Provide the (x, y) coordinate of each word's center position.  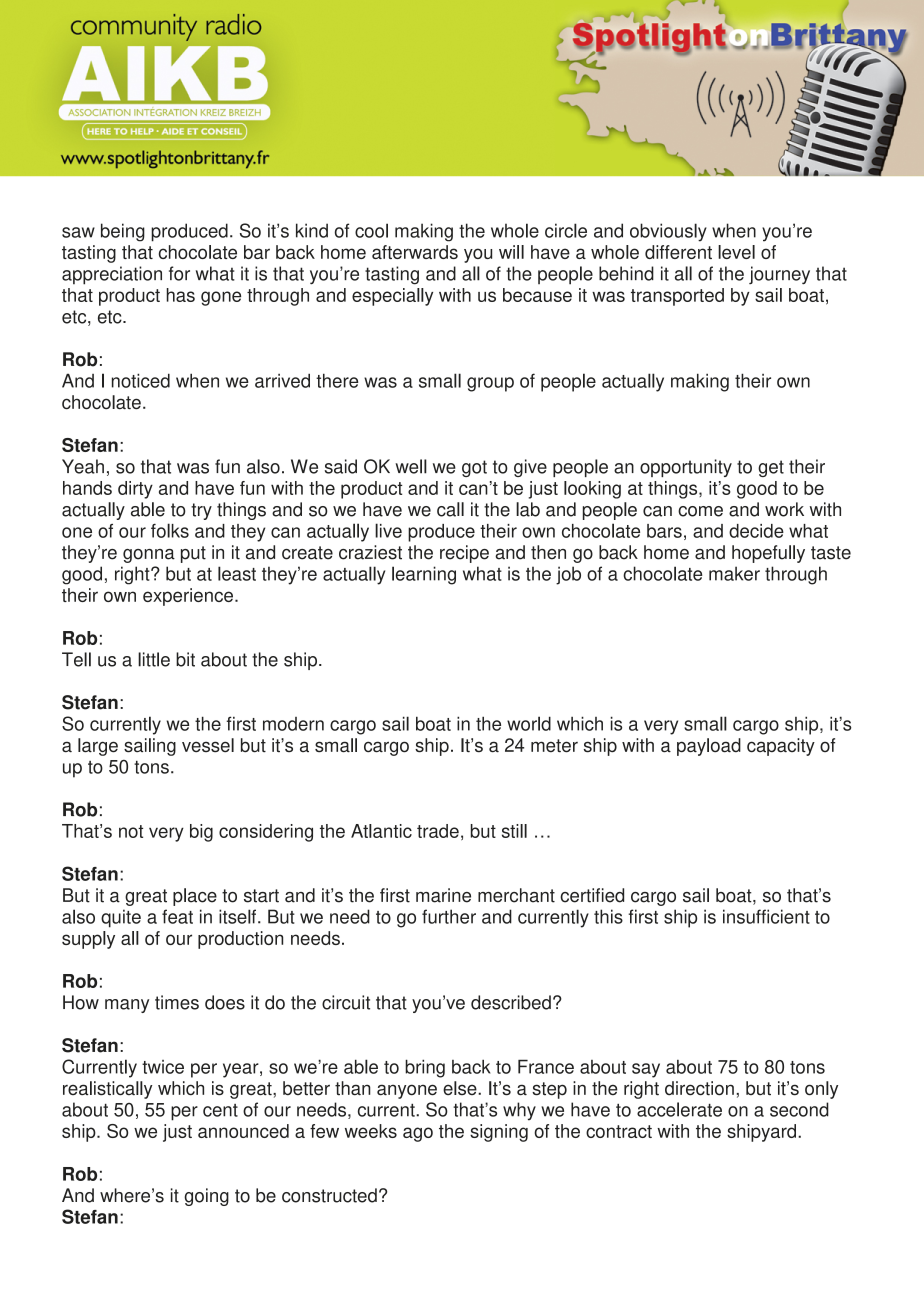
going (206, 1197)
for (179, 273)
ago (418, 1134)
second (799, 1109)
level (736, 252)
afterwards (415, 252)
